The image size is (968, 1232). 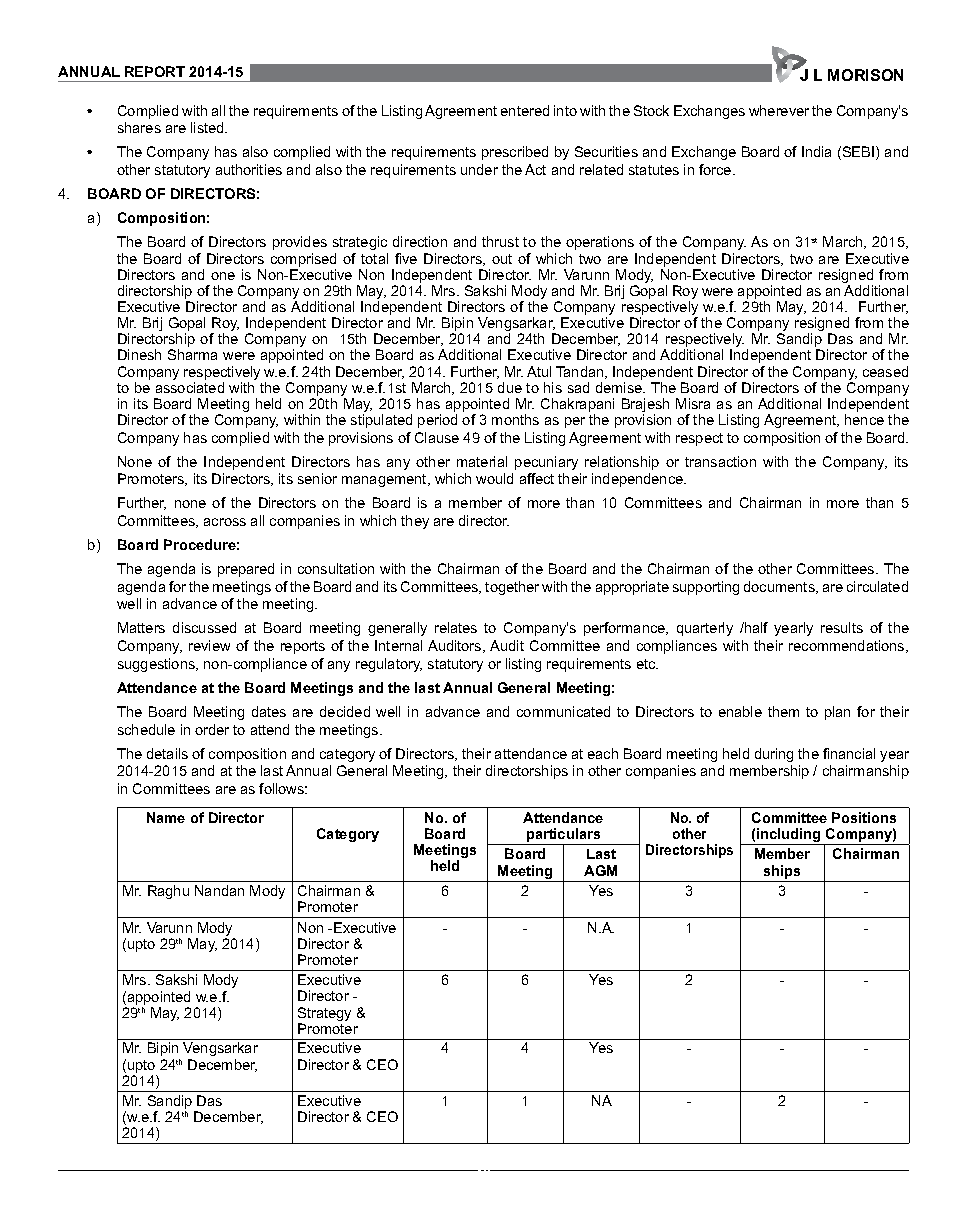 What do you see at coordinates (515, 153) in the screenshot?
I see `prescribed` at bounding box center [515, 153].
